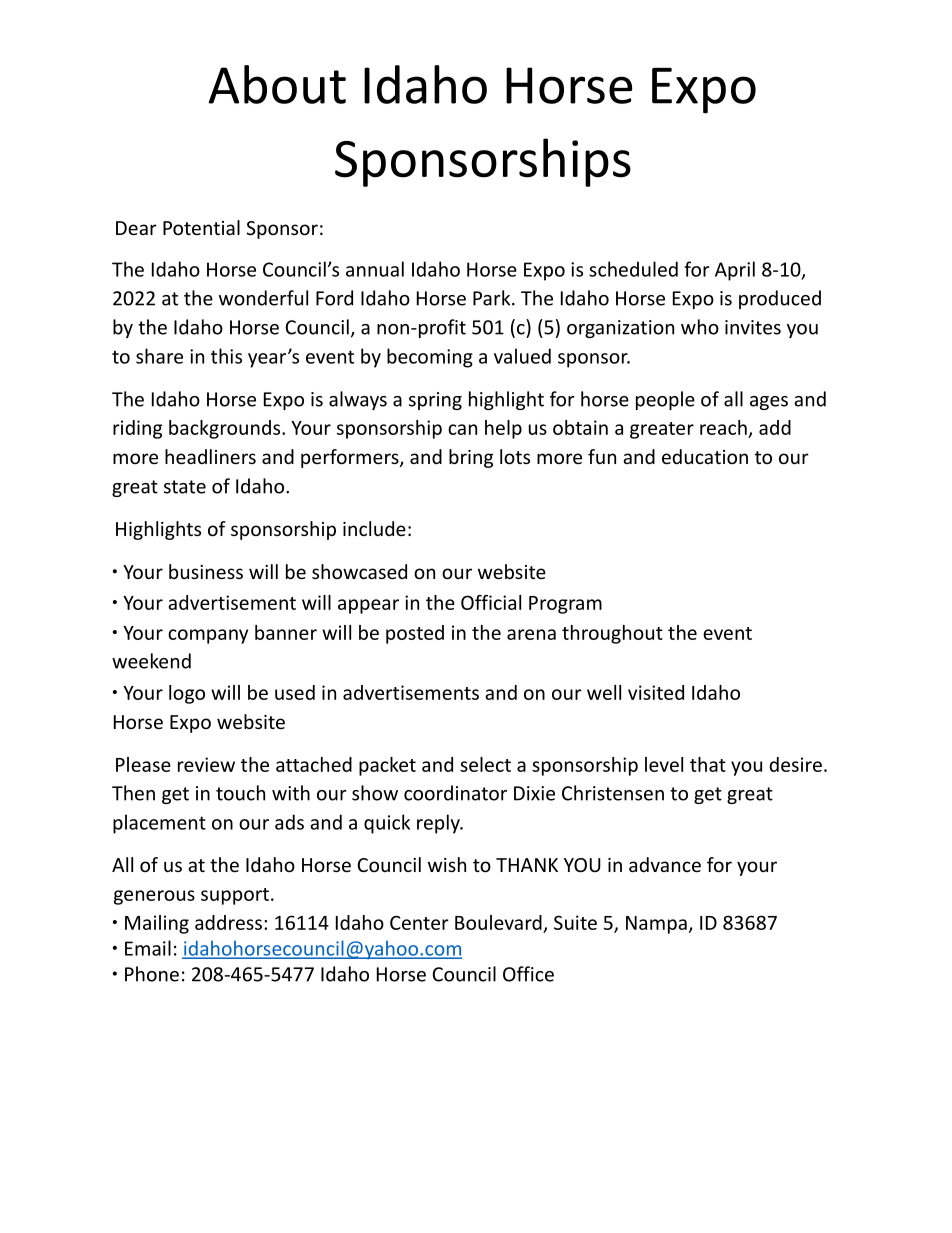  Describe the element at coordinates (498, 922) in the screenshot. I see `Boulevard` at that location.
